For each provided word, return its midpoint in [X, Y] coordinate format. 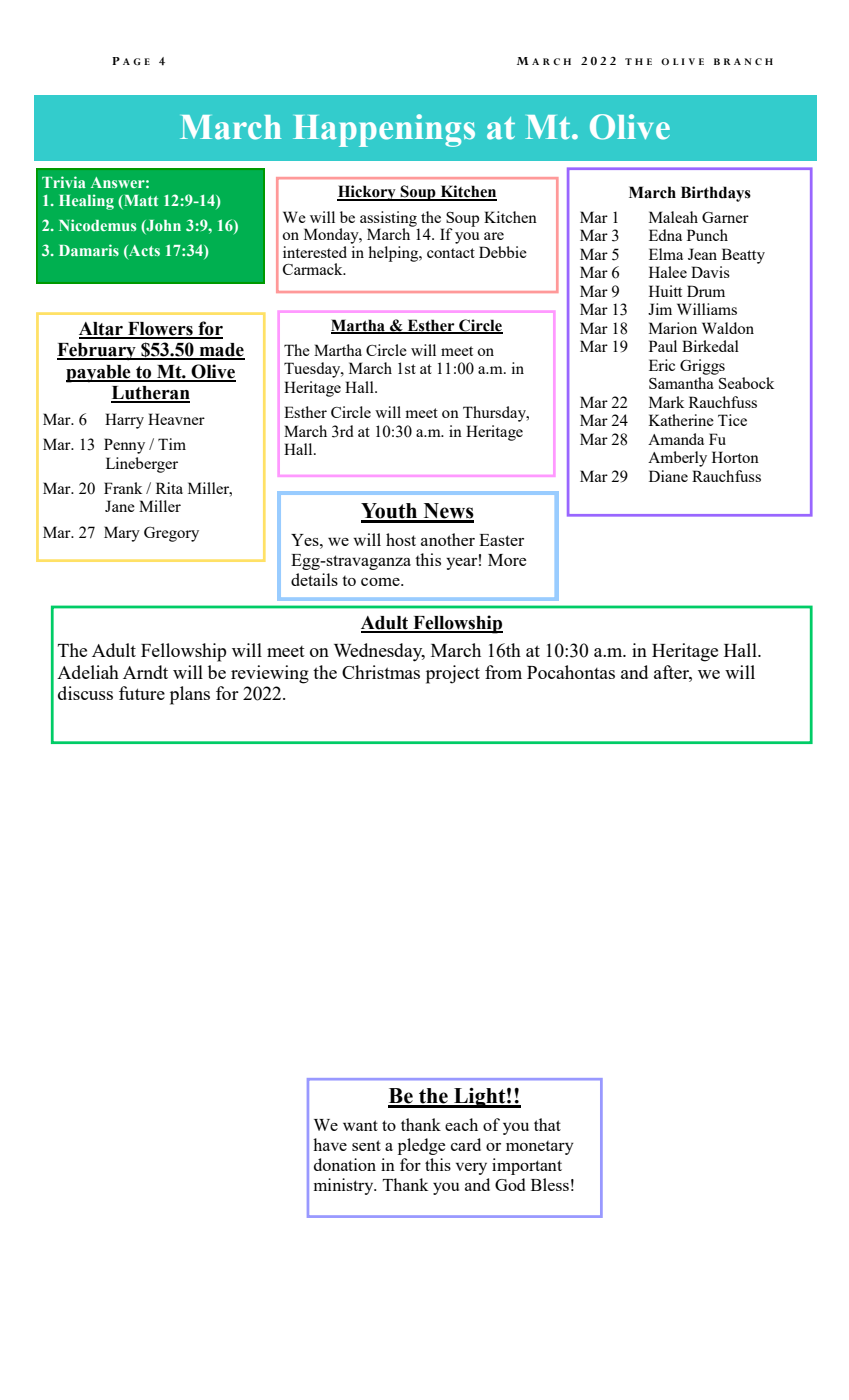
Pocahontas [571, 672]
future [142, 693]
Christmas [381, 672]
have [330, 1144]
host [401, 539]
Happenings [384, 130]
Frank [123, 488]
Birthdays [716, 194]
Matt [140, 202]
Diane [668, 476]
